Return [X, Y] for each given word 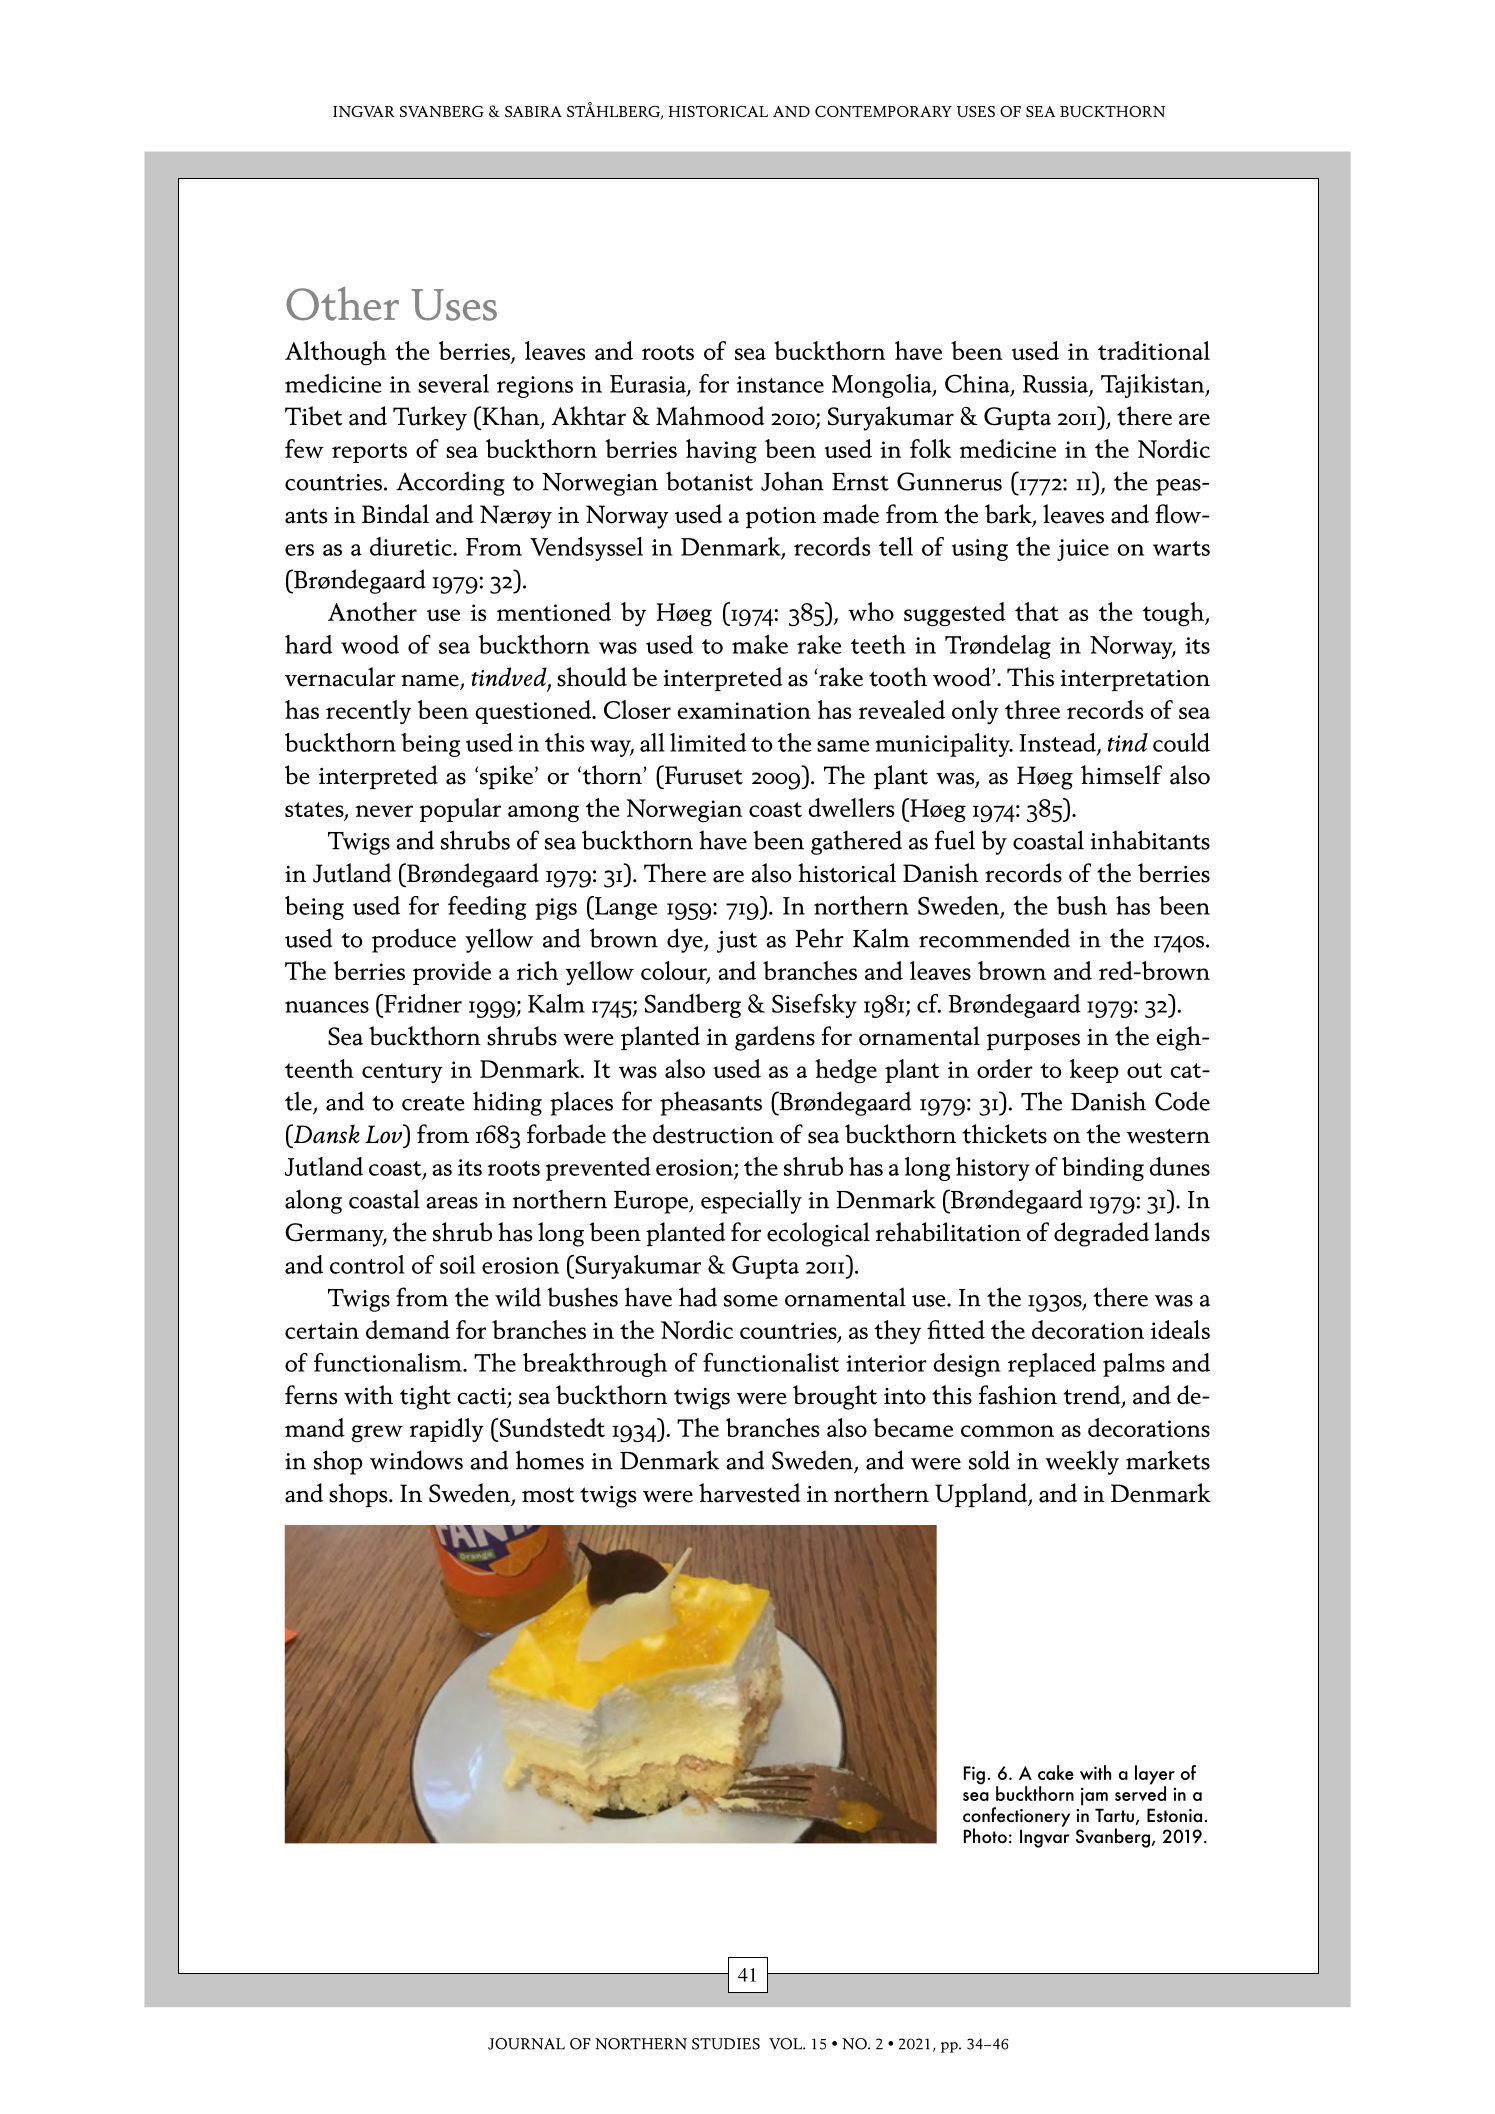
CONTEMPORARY [883, 111]
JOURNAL [526, 2044]
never [384, 811]
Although [335, 353]
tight [425, 1397]
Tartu [1114, 1815]
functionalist [771, 1362]
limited [708, 742]
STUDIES [726, 2044]
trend [1093, 1396]
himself [1121, 775]
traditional [1154, 350]
